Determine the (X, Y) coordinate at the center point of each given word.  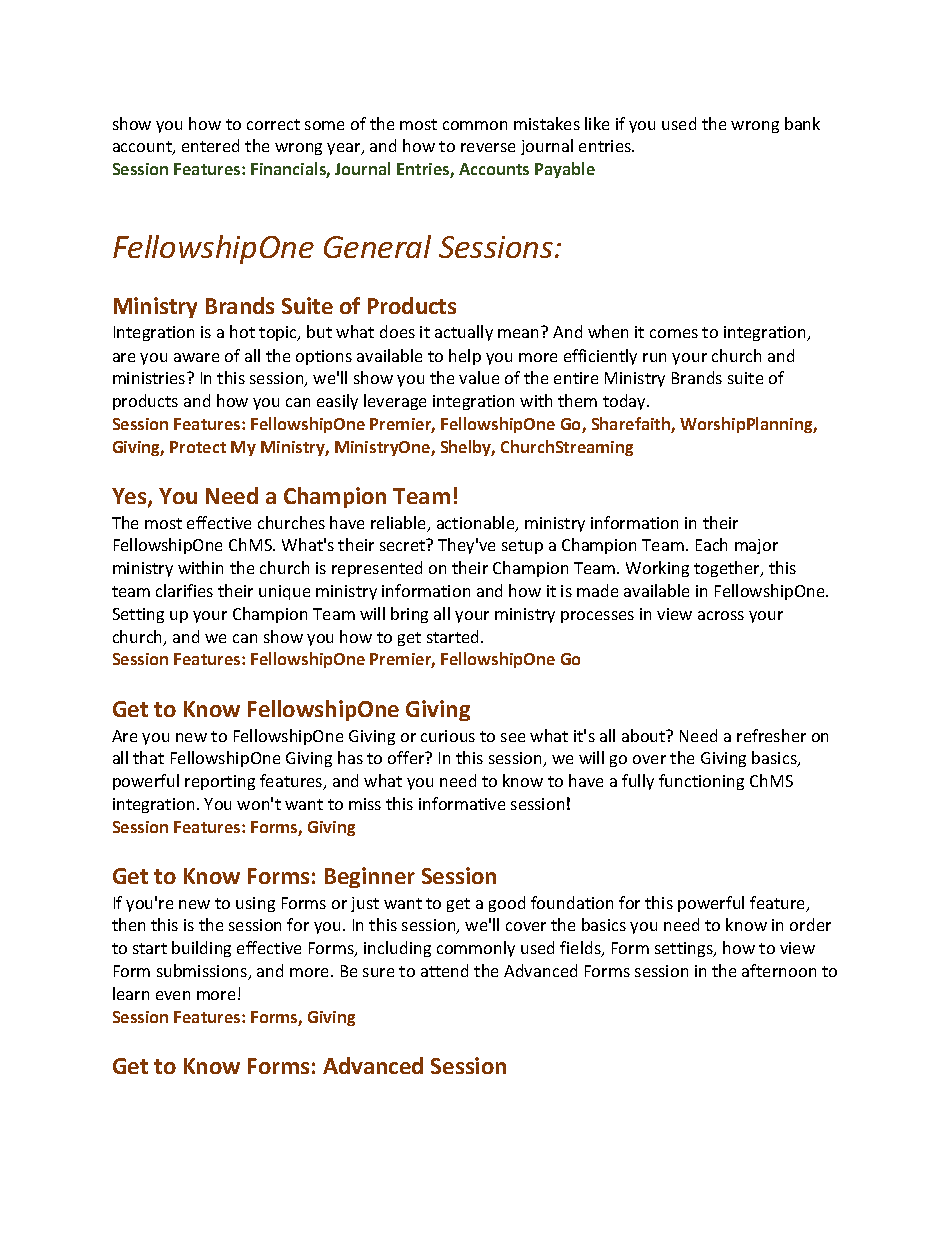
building (201, 949)
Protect (198, 447)
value (479, 377)
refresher (771, 735)
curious (448, 736)
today (626, 402)
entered (210, 145)
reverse (488, 147)
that (148, 757)
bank (802, 123)
